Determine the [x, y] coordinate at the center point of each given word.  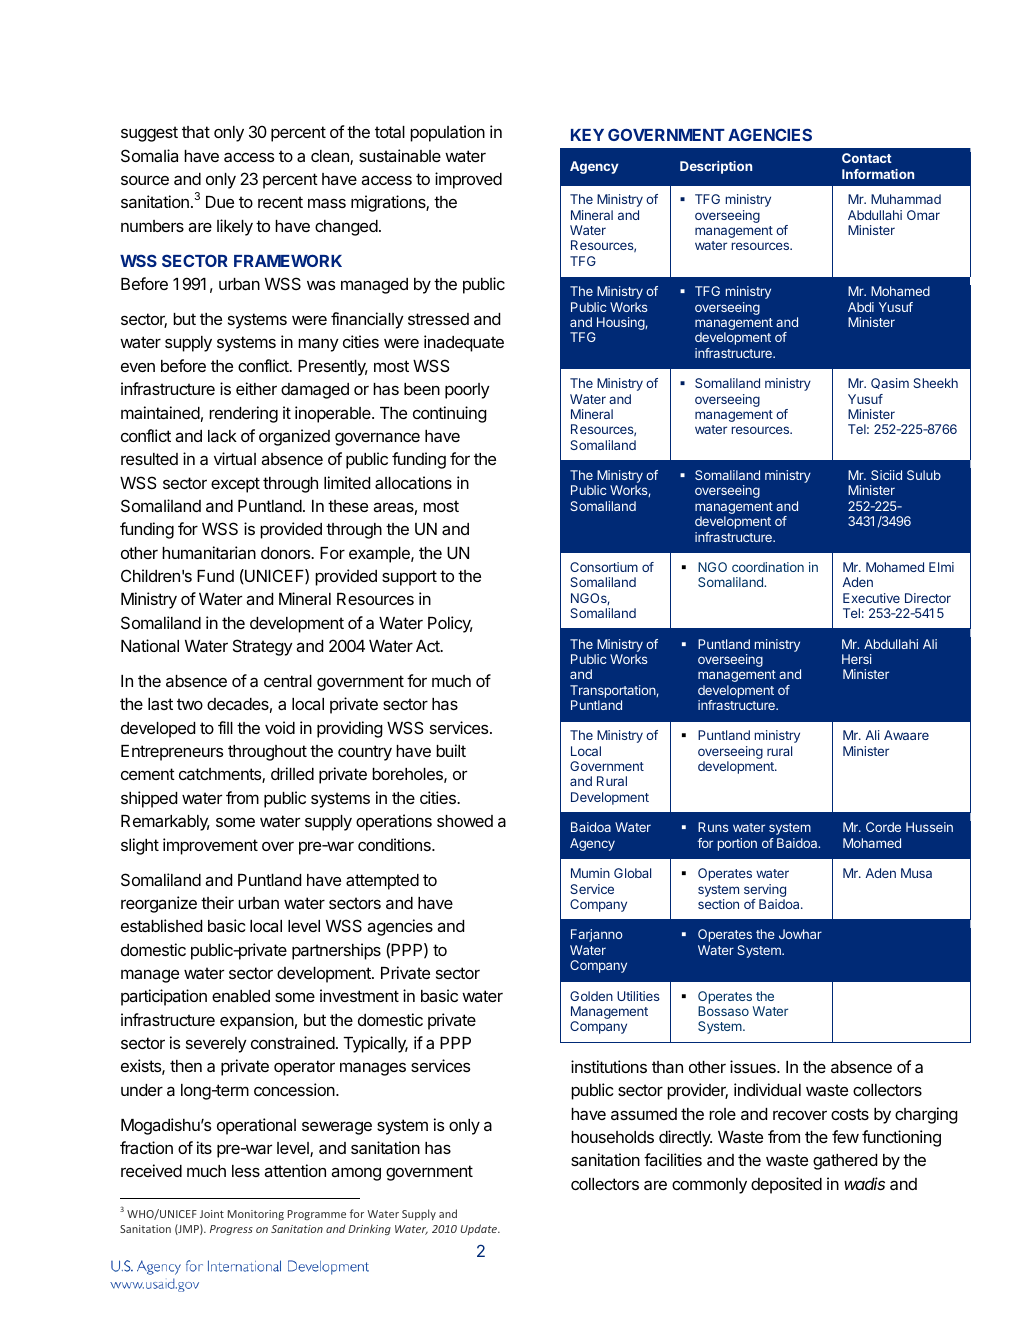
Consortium [604, 567]
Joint [212, 1214]
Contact [867, 158]
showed [465, 821]
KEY [587, 135]
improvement [210, 846]
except [235, 485]
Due [220, 202]
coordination [768, 567]
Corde [883, 827]
